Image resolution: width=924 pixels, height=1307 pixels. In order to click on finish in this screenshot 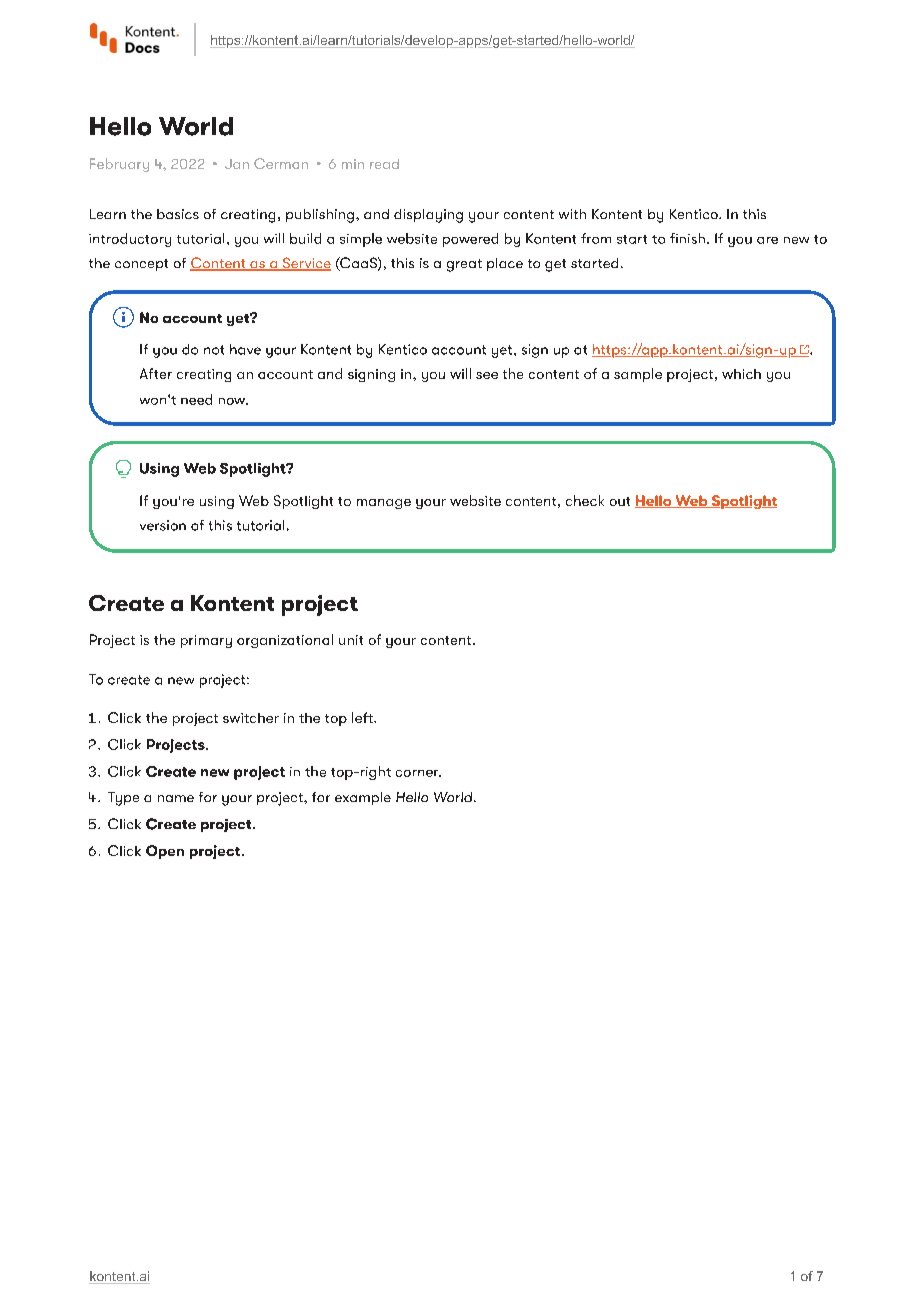, I will do `click(687, 238)`.
